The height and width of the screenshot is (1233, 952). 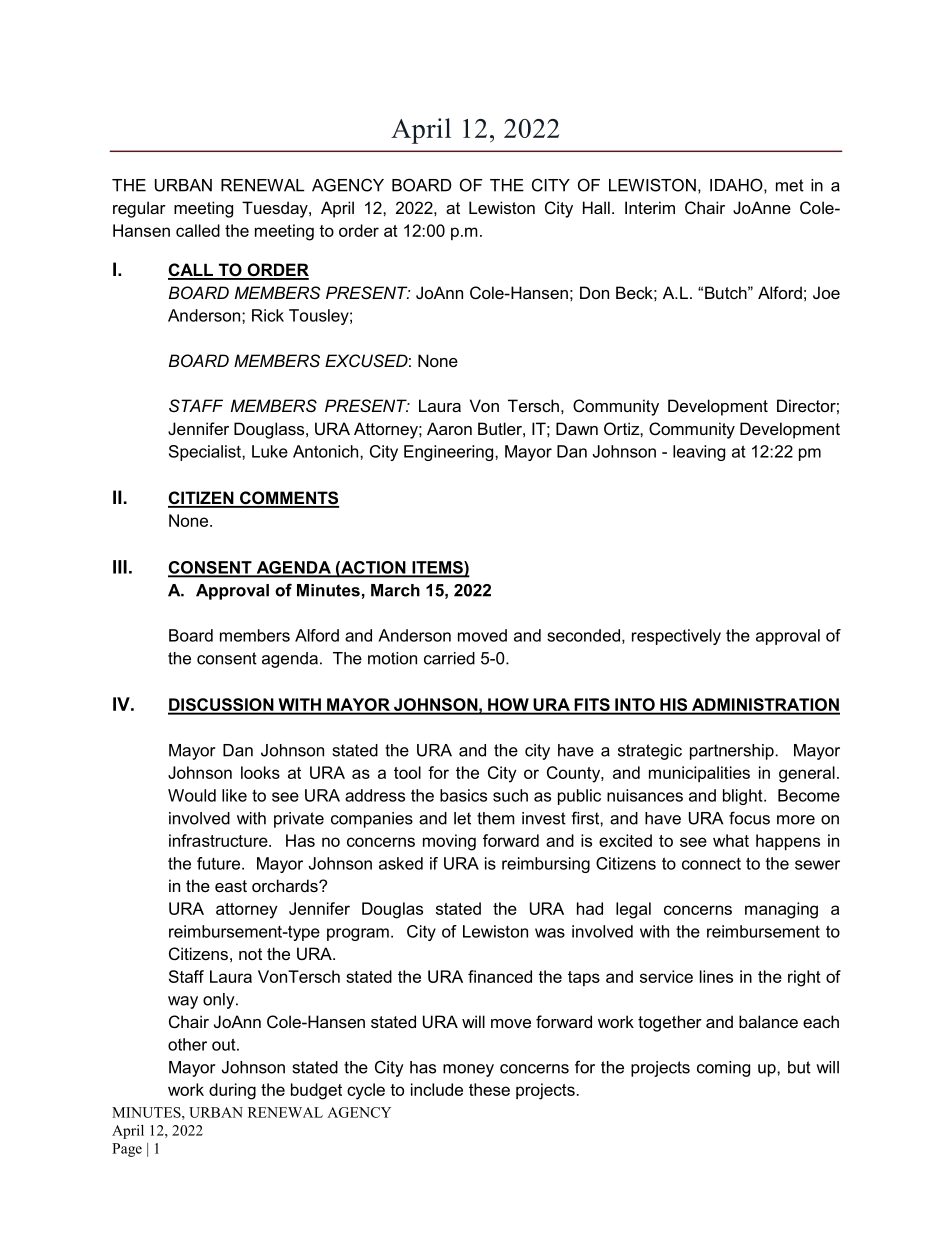 What do you see at coordinates (790, 185) in the screenshot?
I see `met` at bounding box center [790, 185].
